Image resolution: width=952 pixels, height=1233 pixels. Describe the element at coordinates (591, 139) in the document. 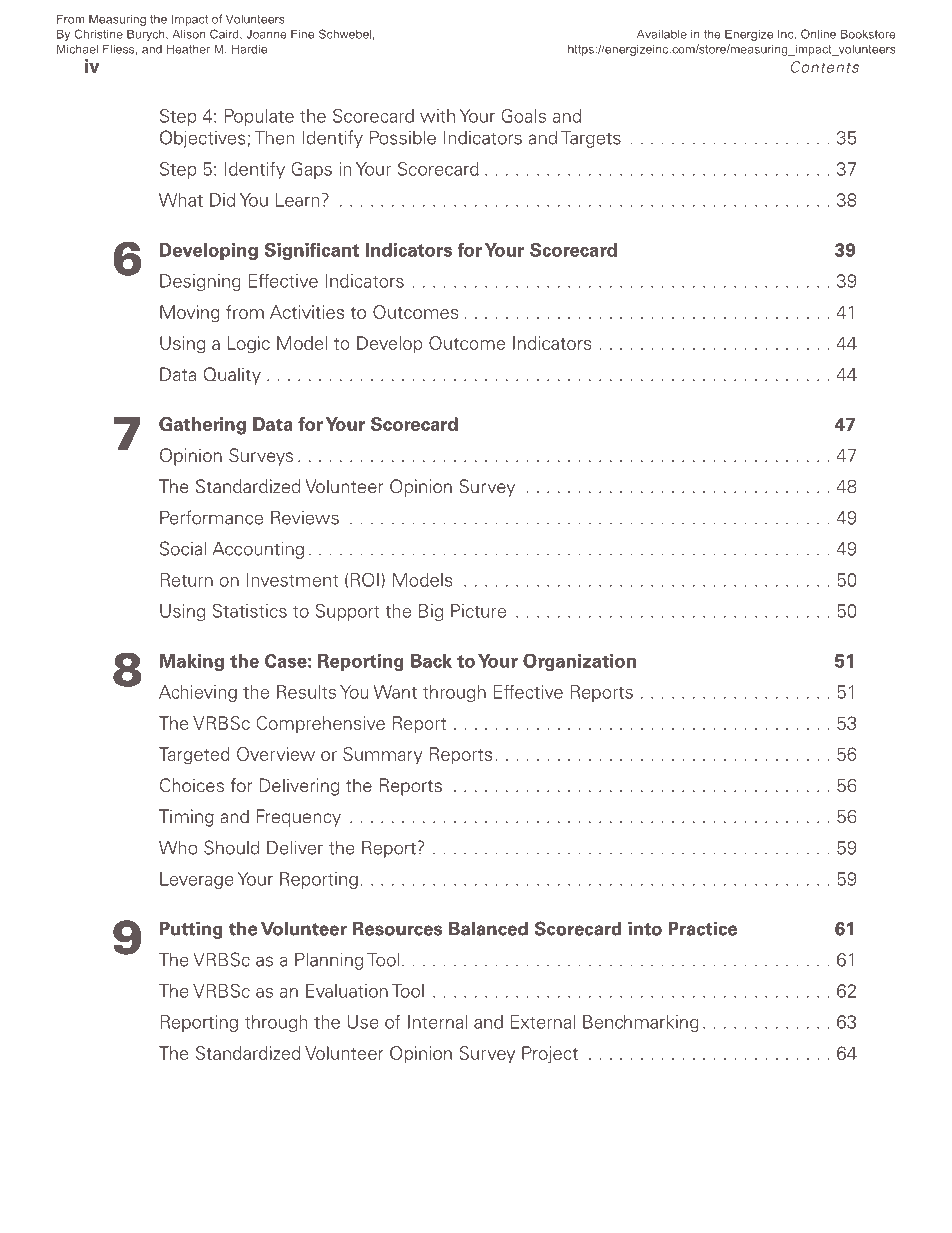

I see `Targets` at that location.
